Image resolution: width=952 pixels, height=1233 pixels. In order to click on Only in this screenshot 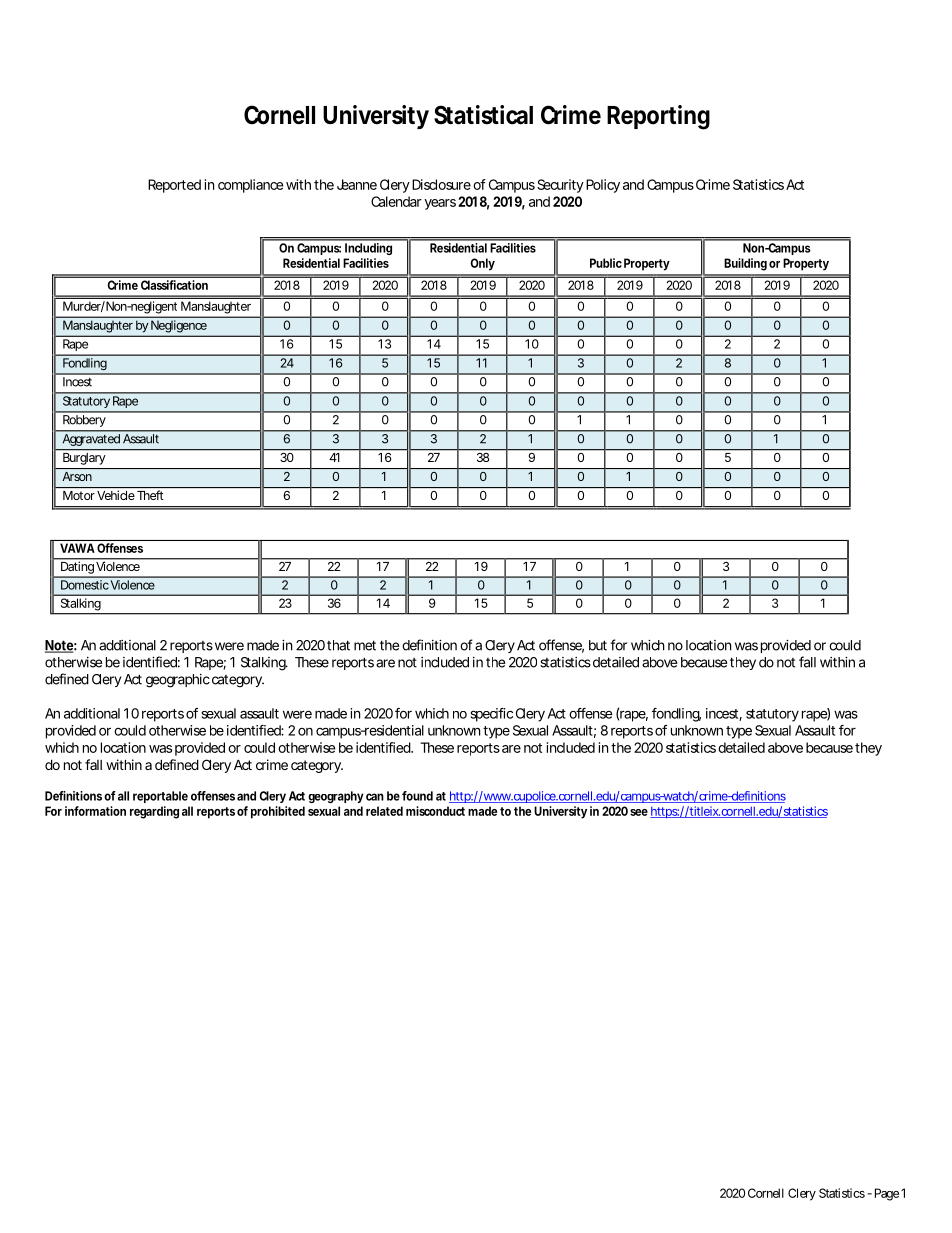, I will do `click(483, 264)`.
